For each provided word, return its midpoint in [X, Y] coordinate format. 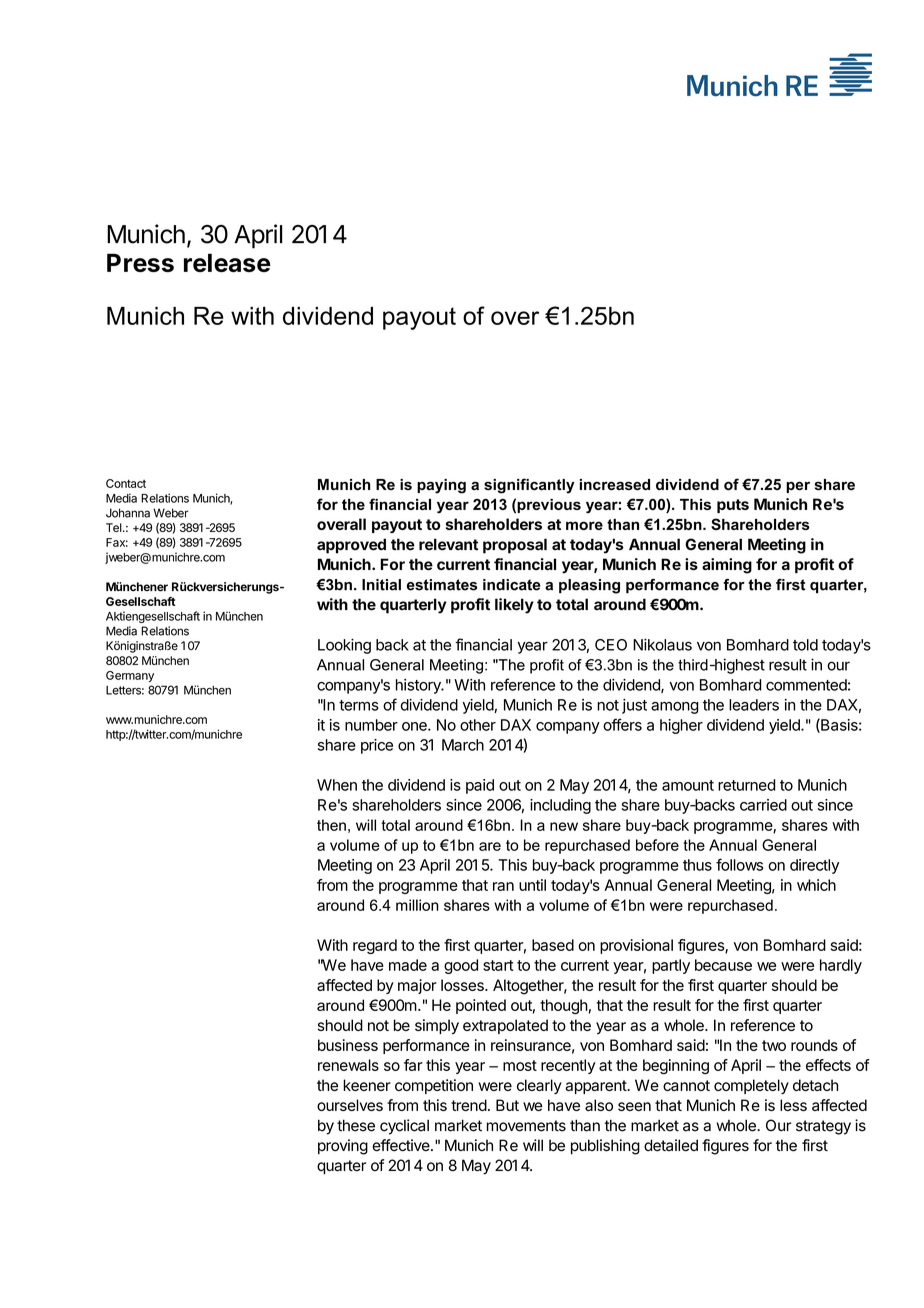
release [227, 262]
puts [733, 506]
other [478, 725]
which [816, 885]
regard [375, 946]
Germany [130, 676]
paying [441, 486]
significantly [529, 486]
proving [343, 1147]
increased [615, 484]
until [532, 885]
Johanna [128, 513]
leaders [754, 705]
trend [469, 1105]
